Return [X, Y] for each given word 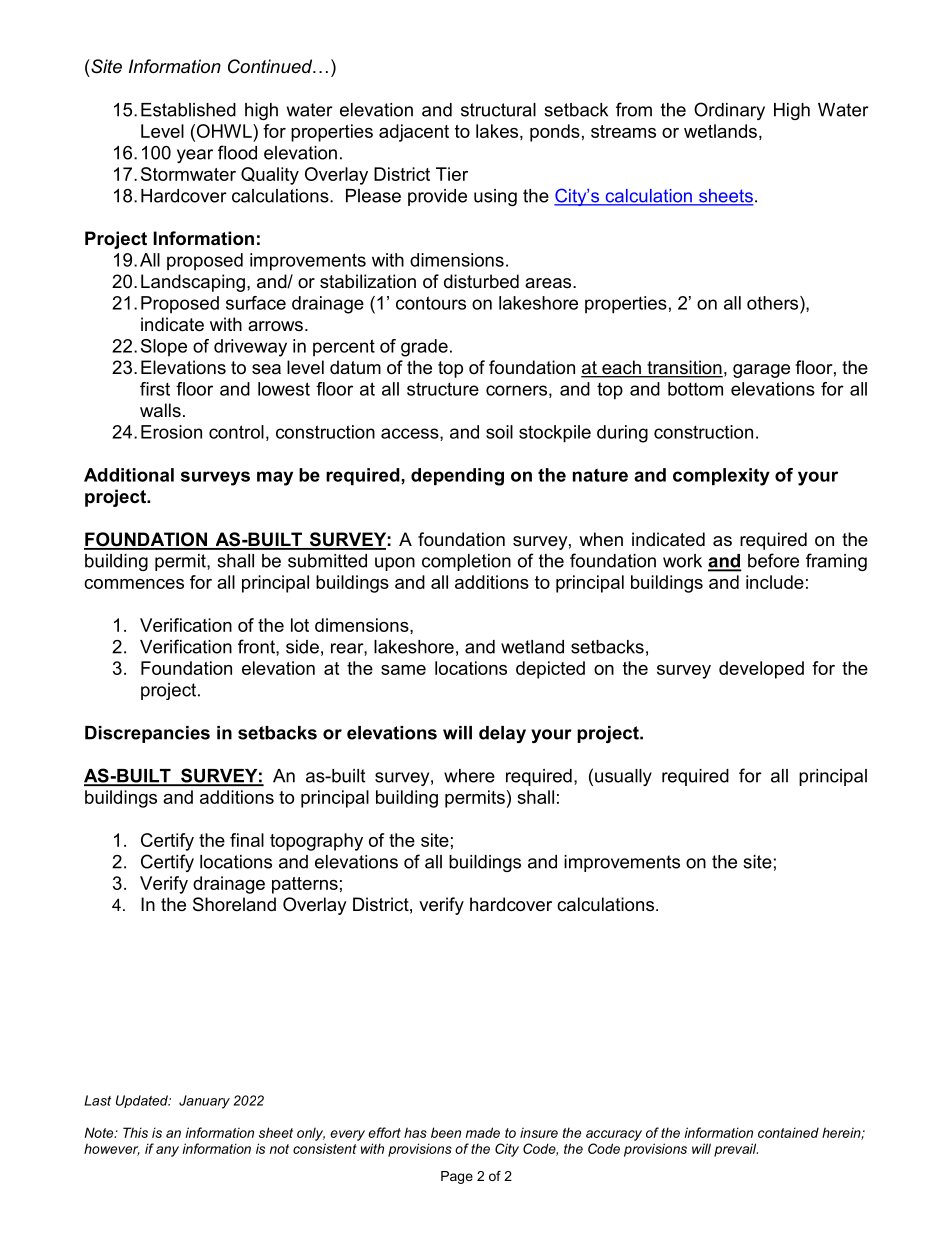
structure [443, 389]
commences [134, 584]
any [167, 1151]
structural [498, 110]
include [775, 582]
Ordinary [729, 111]
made [483, 1132]
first [155, 389]
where [469, 776]
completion [466, 562]
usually [623, 777]
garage [761, 371]
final [247, 840]
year [195, 156]
